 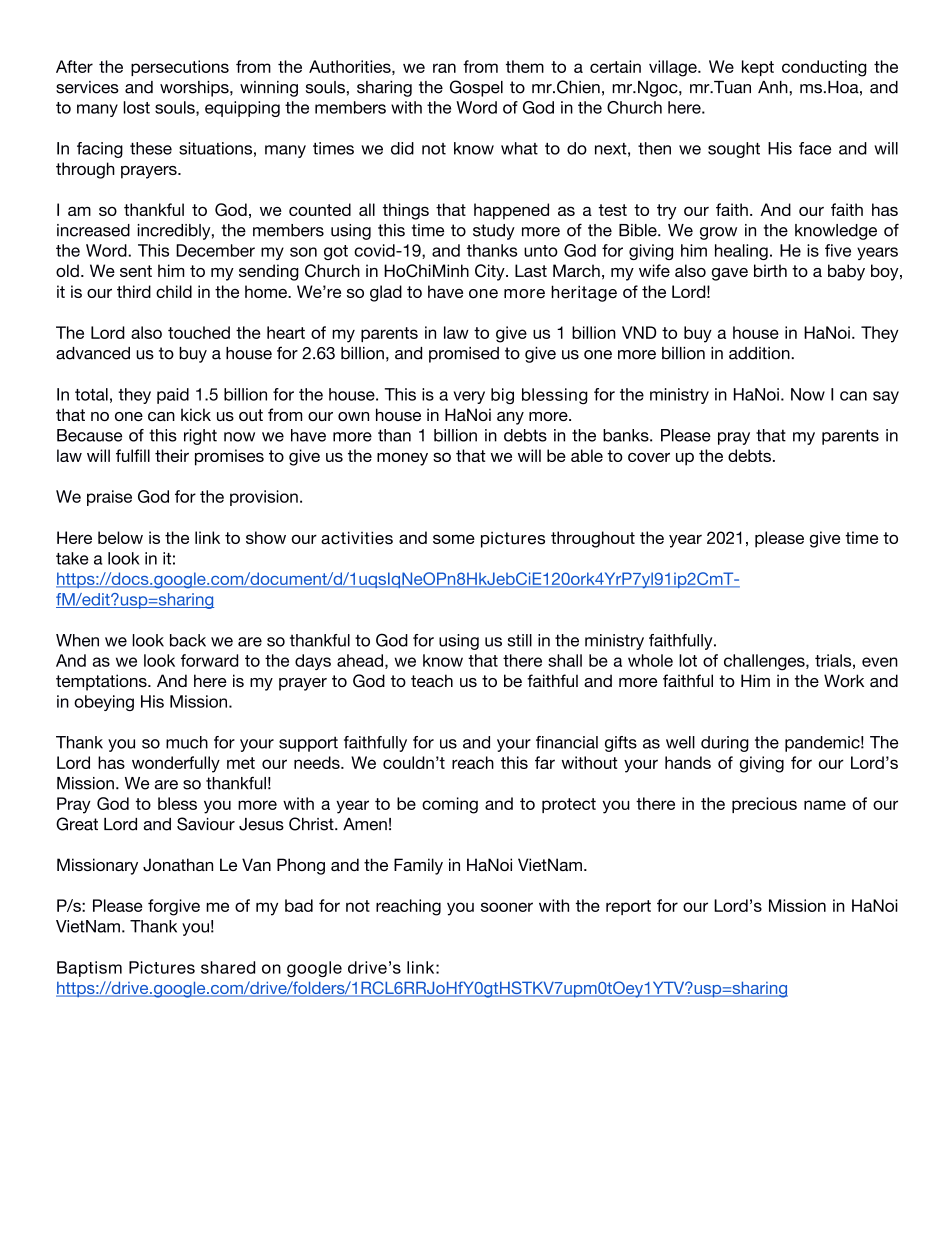 What do you see at coordinates (628, 907) in the screenshot?
I see `report` at bounding box center [628, 907].
